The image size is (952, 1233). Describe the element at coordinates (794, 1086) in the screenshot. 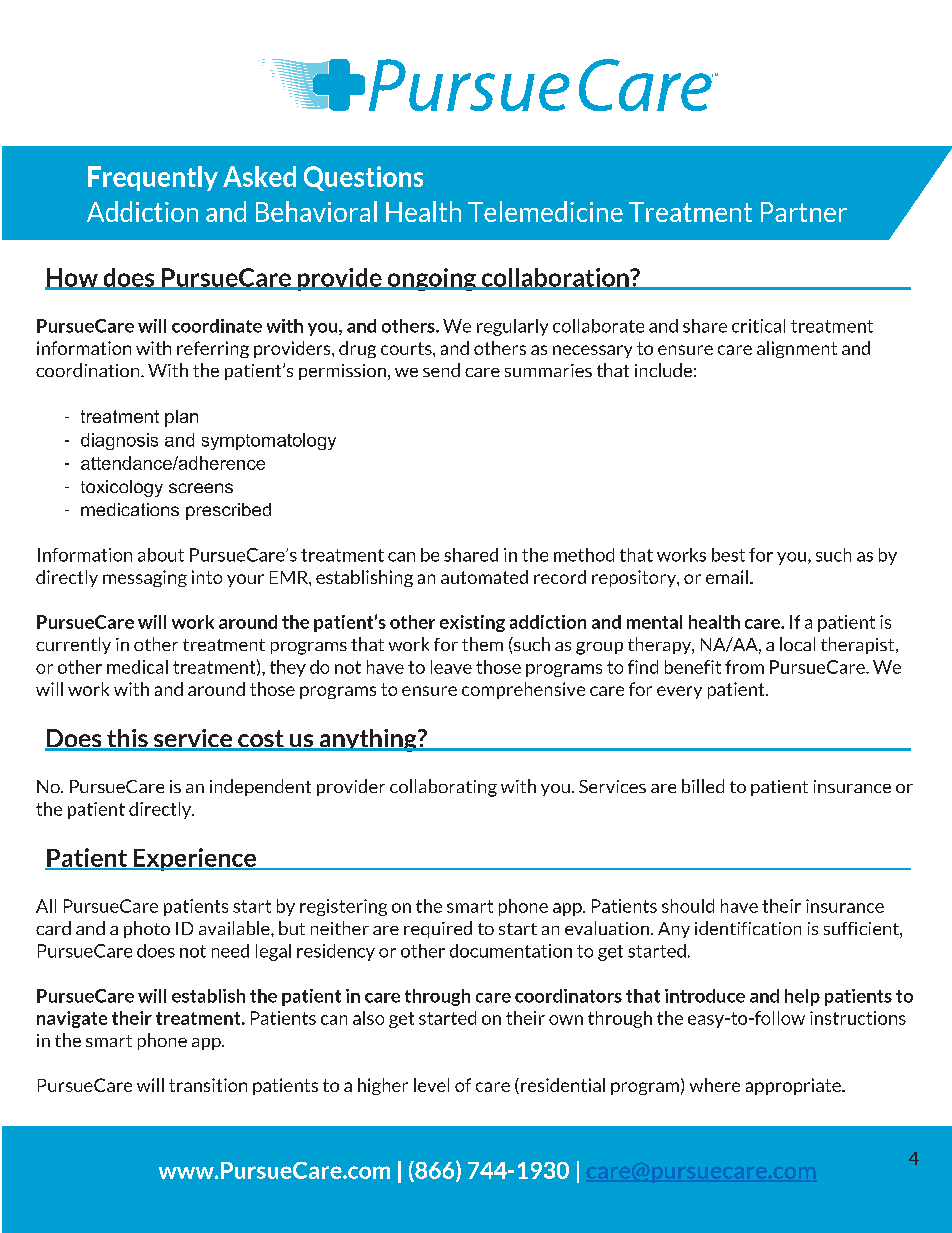

I see `appropriate` at that location.
